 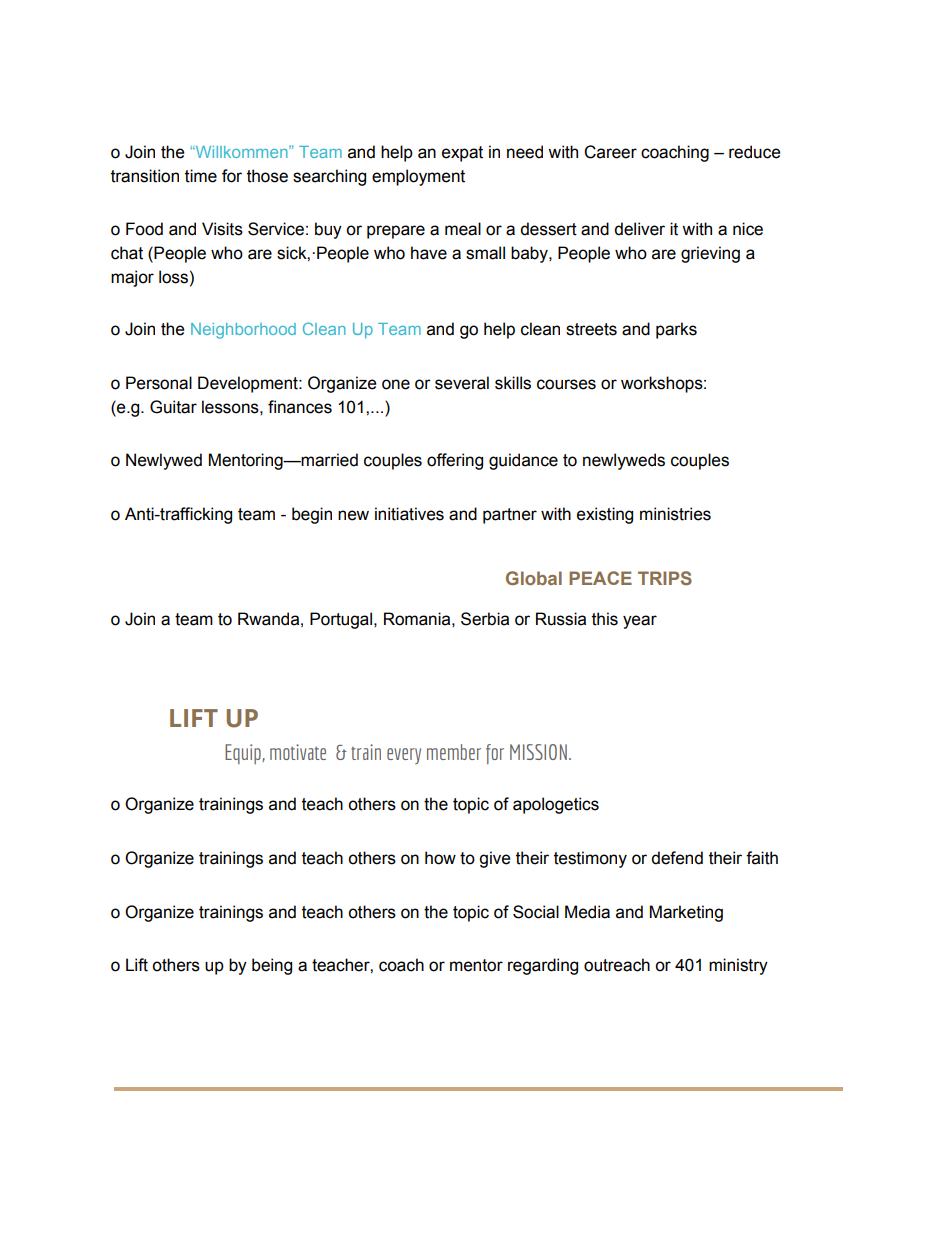 I want to click on member, so click(x=454, y=752).
